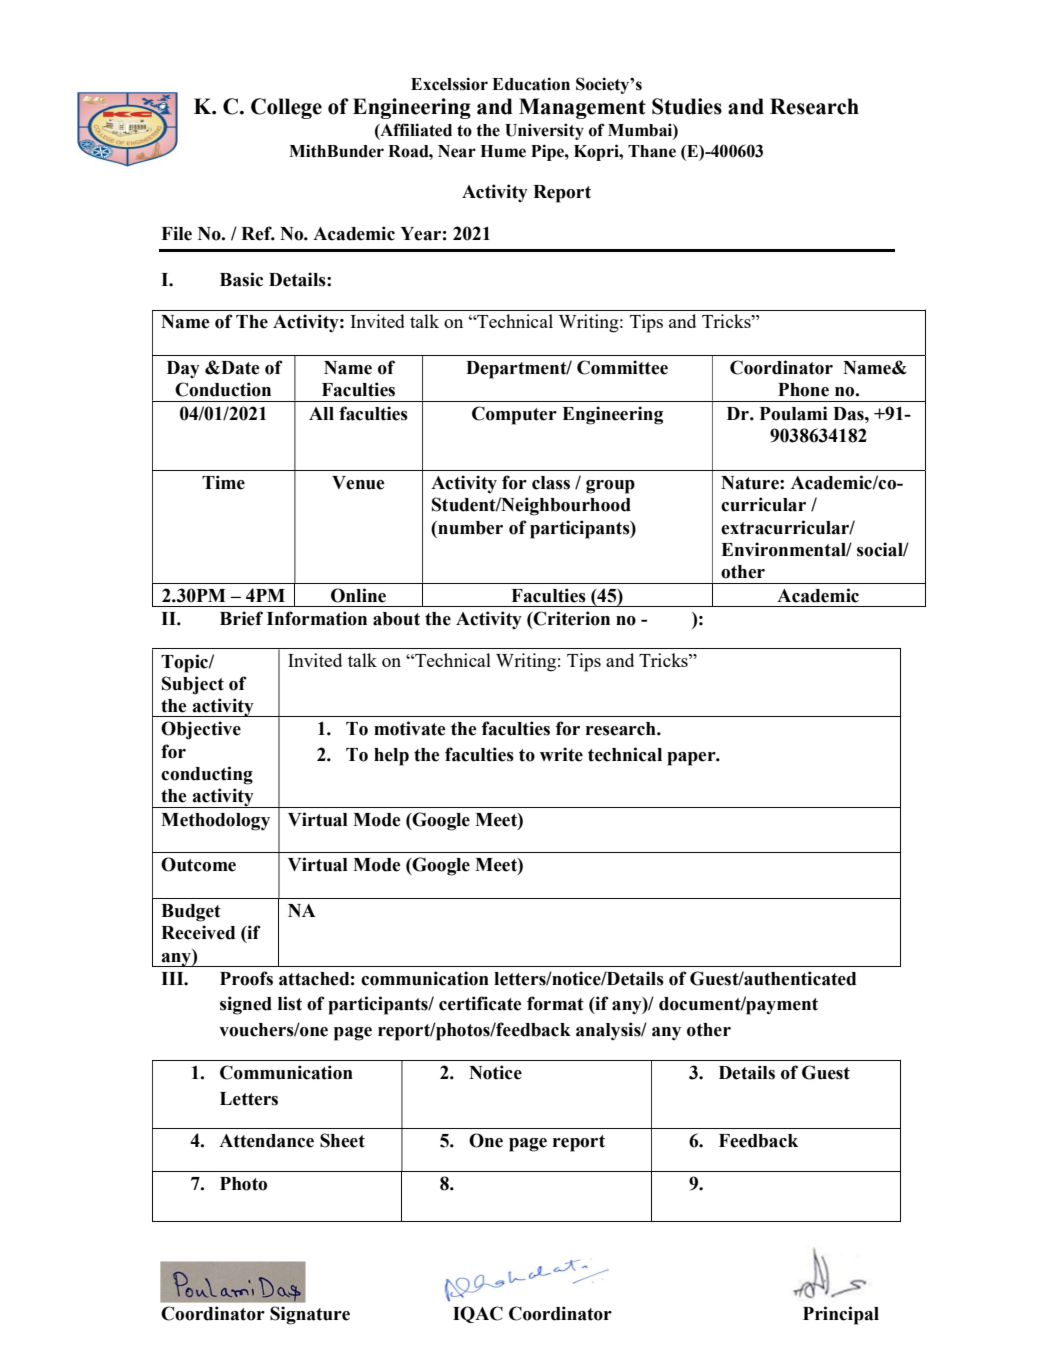 This screenshot has width=1054, height=1365. What do you see at coordinates (480, 1003) in the screenshot?
I see `certificate` at bounding box center [480, 1003].
